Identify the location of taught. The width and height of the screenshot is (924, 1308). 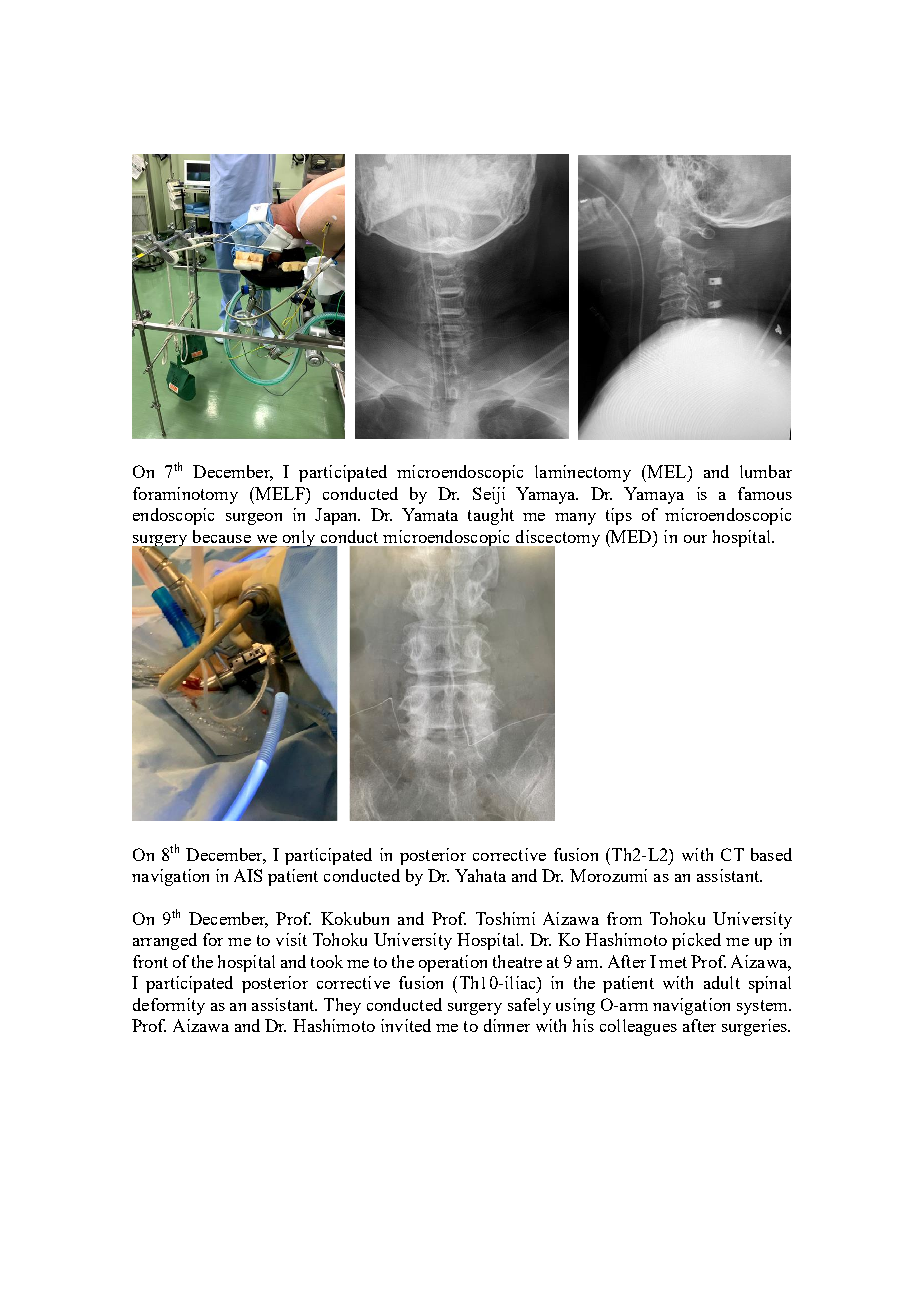
(491, 516).
